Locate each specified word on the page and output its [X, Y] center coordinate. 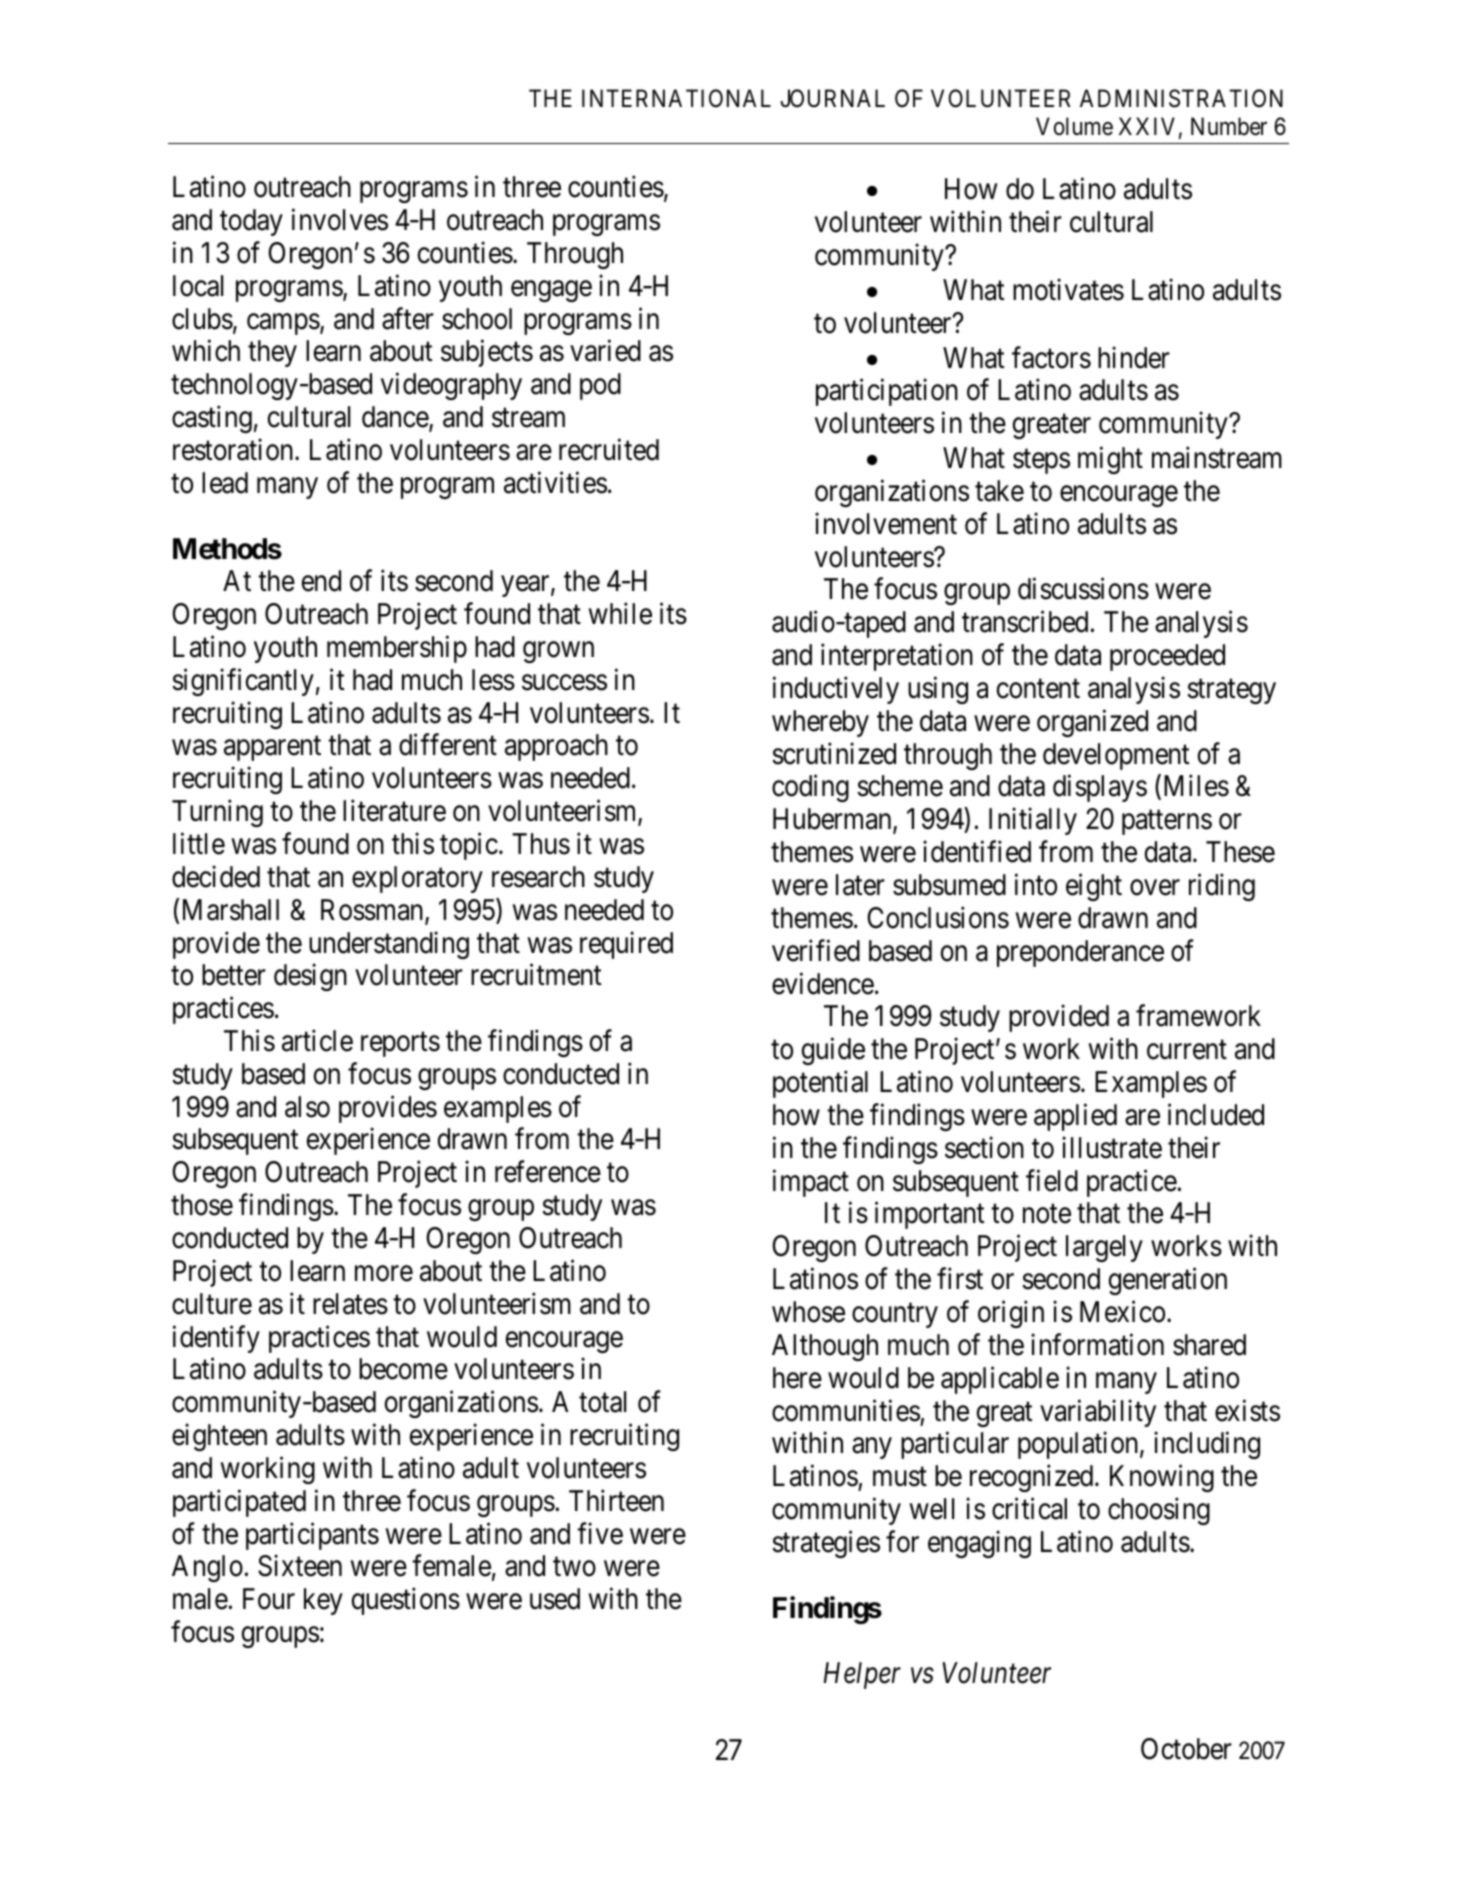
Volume [1074, 126]
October [1186, 1749]
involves [340, 220]
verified [816, 950]
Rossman [373, 911]
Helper [862, 1675]
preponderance [1080, 953]
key [323, 1601]
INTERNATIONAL [676, 98]
